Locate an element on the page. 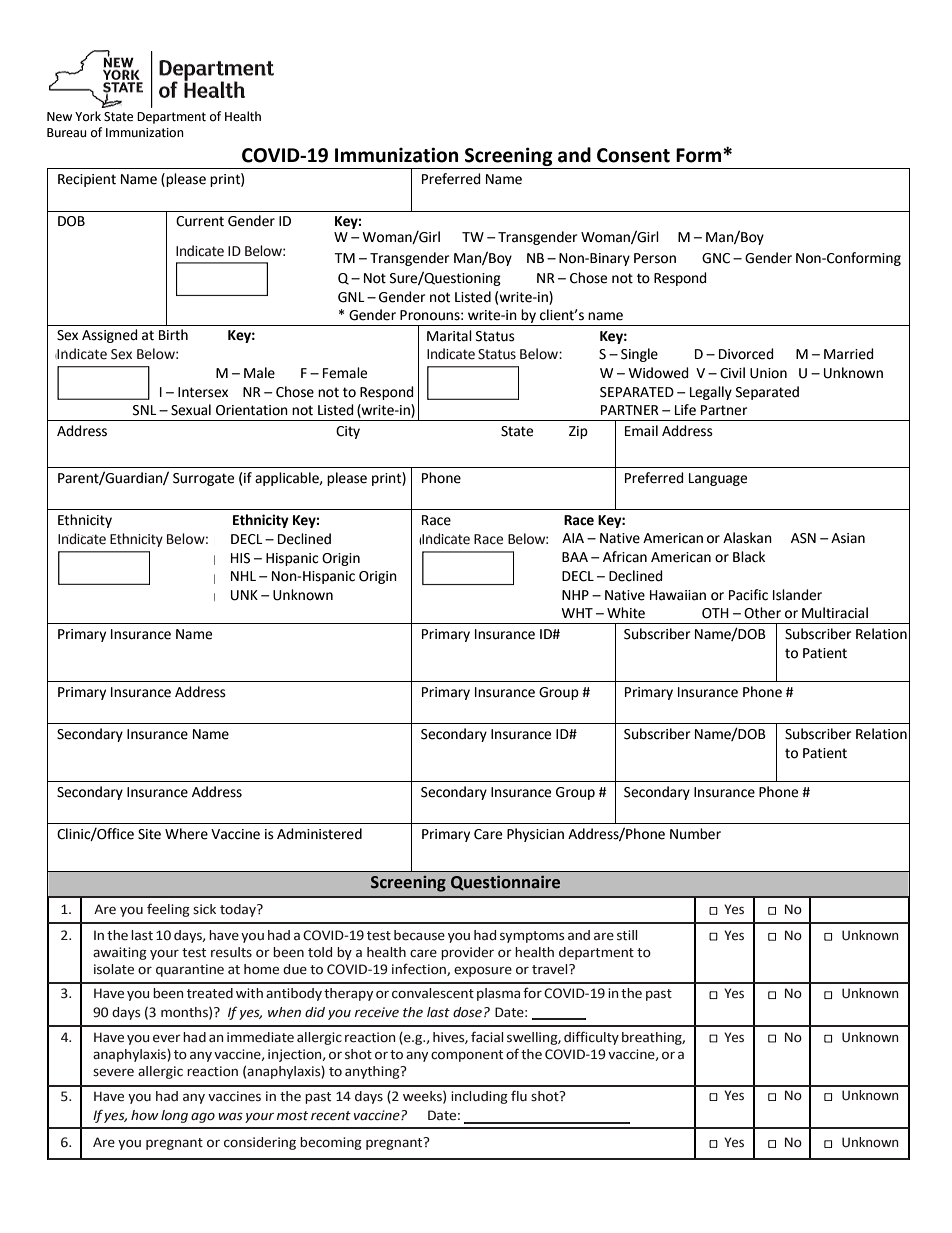 The height and width of the document is (1233, 952). anything is located at coordinates (373, 1072).
